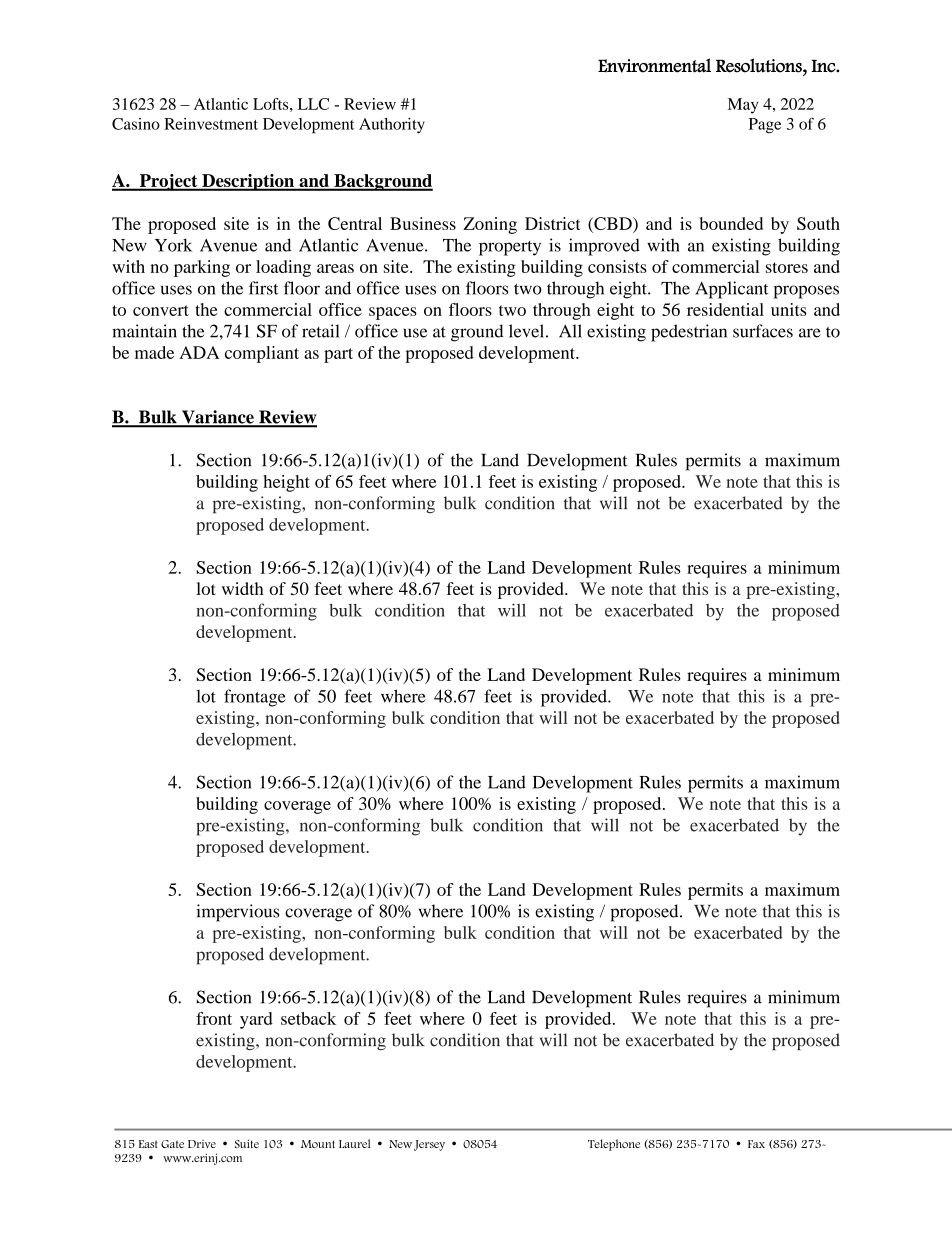 The height and width of the screenshot is (1233, 952). Describe the element at coordinates (756, 1144) in the screenshot. I see `Fax` at that location.
